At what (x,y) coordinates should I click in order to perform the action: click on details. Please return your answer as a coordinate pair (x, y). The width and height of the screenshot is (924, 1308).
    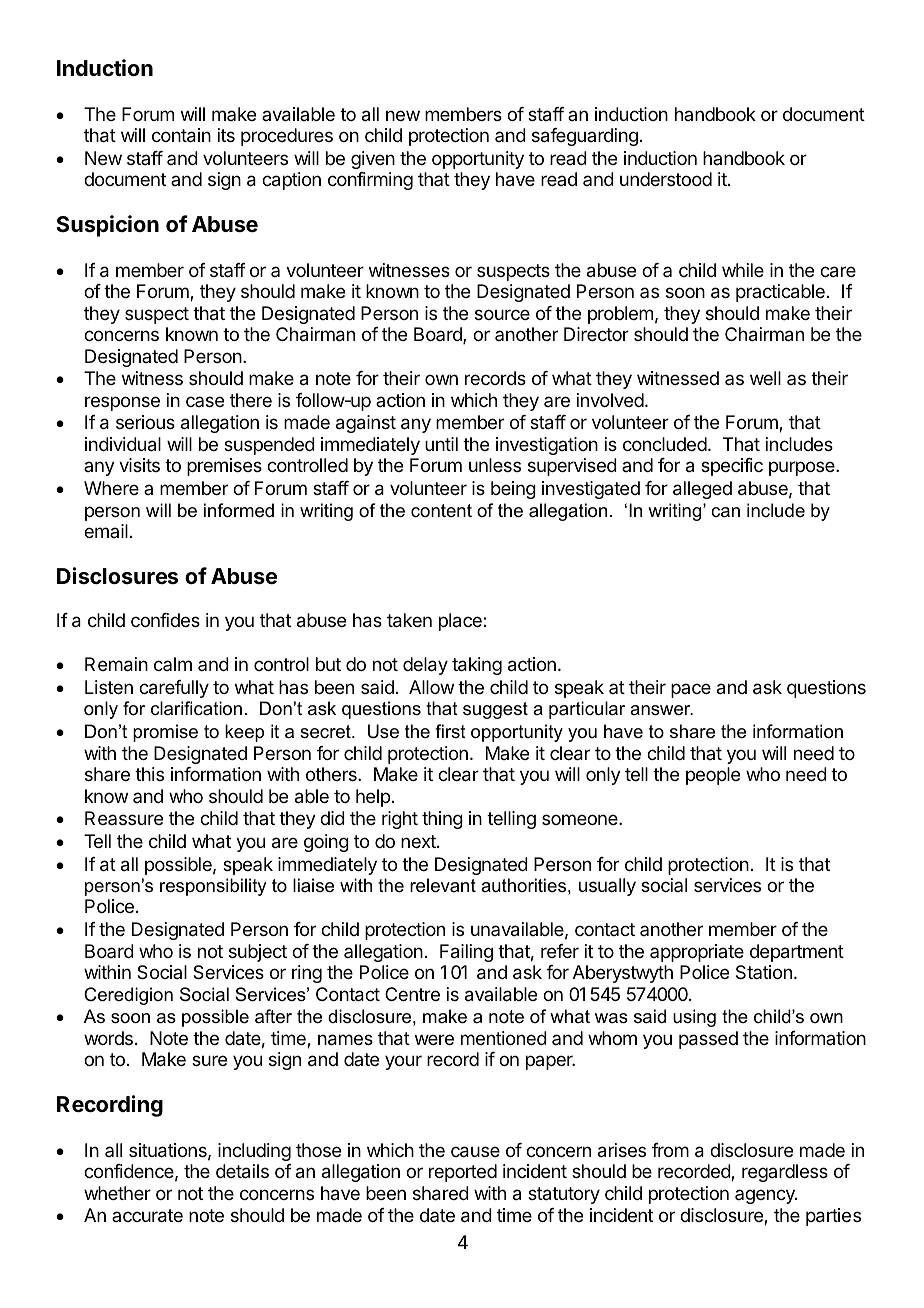
    Looking at the image, I should click on (242, 1171).
